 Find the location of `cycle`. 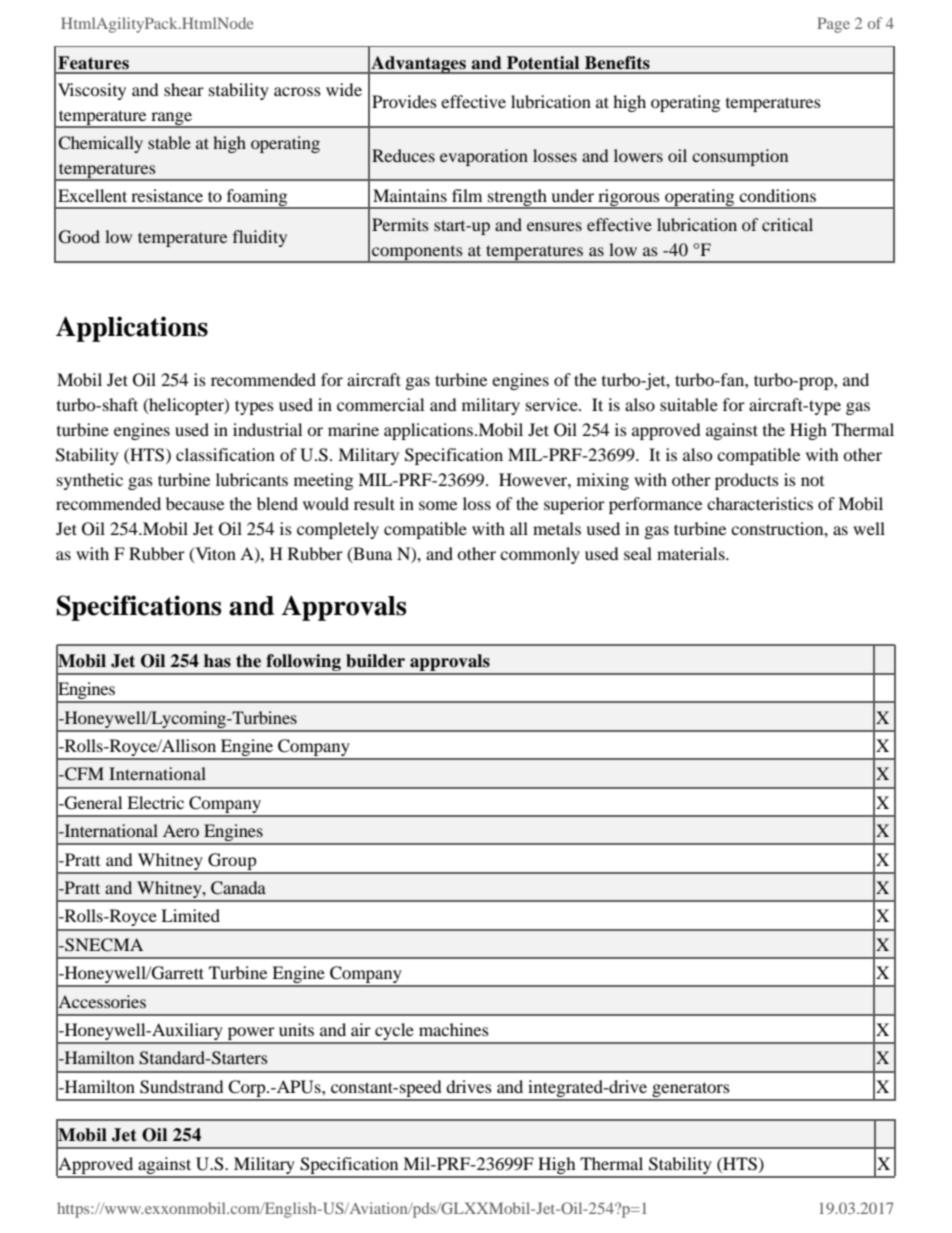

cycle is located at coordinates (394, 1033).
